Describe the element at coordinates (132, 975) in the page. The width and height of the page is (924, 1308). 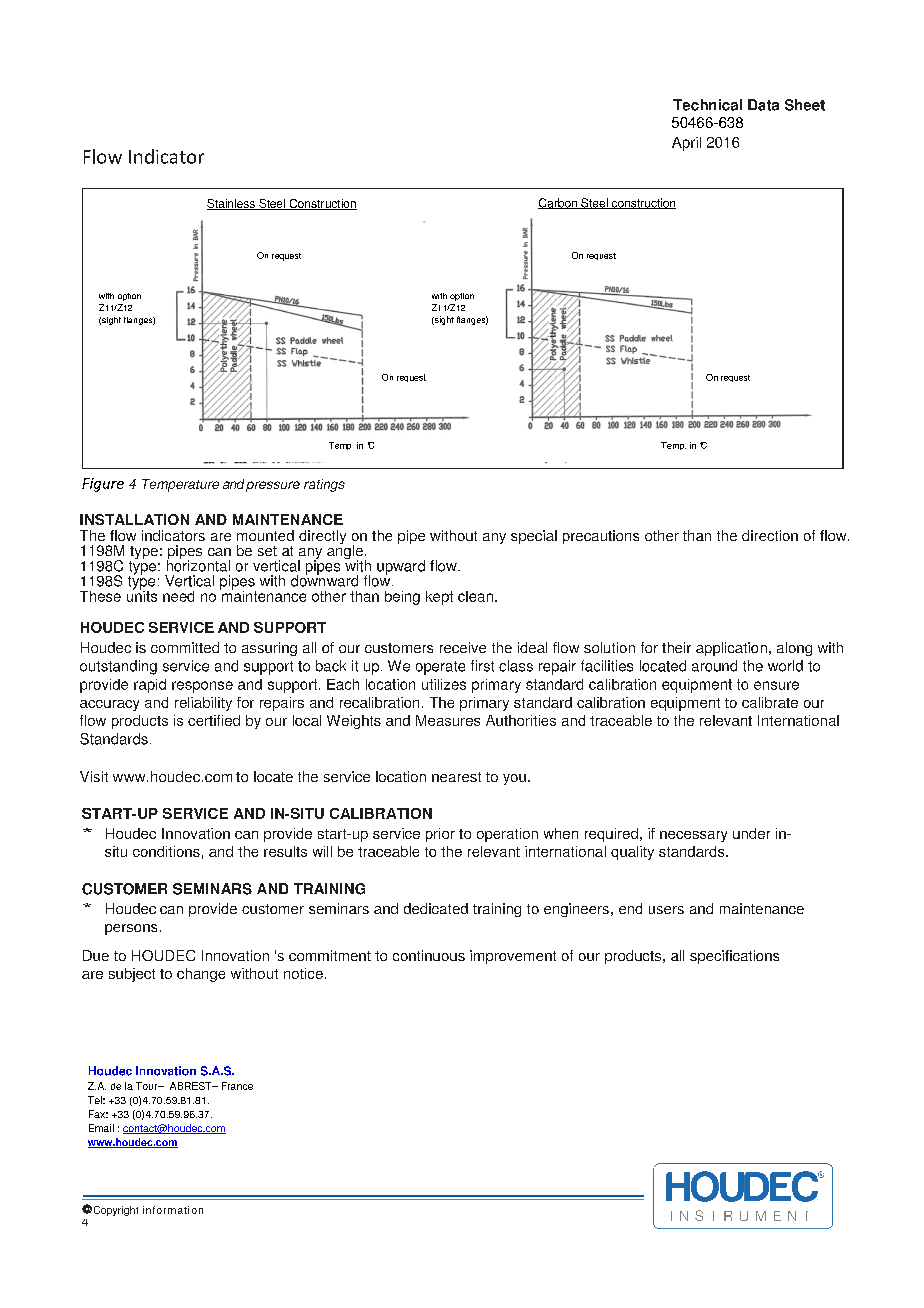
I see `subject` at that location.
